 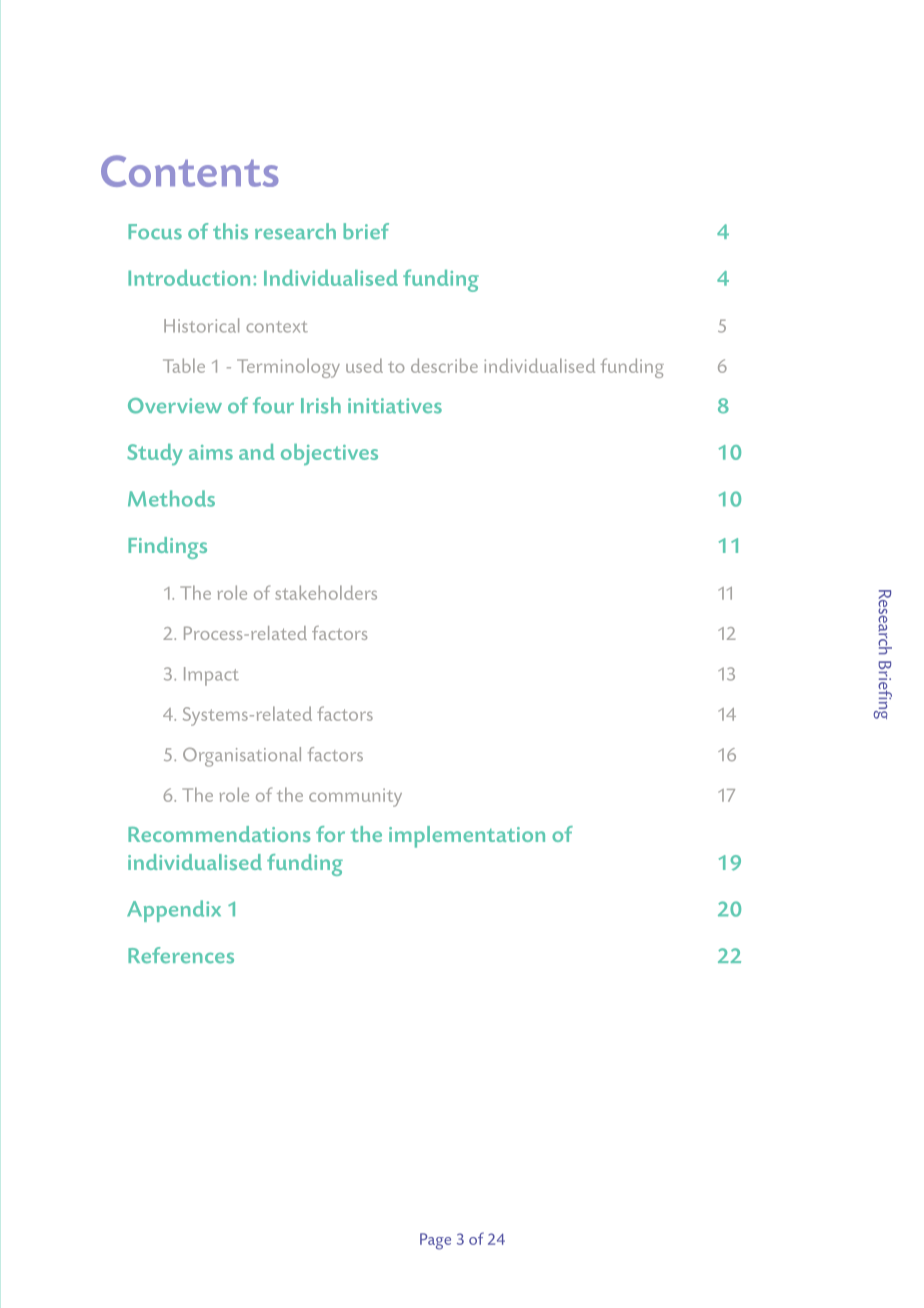 I want to click on aims, so click(x=211, y=452).
